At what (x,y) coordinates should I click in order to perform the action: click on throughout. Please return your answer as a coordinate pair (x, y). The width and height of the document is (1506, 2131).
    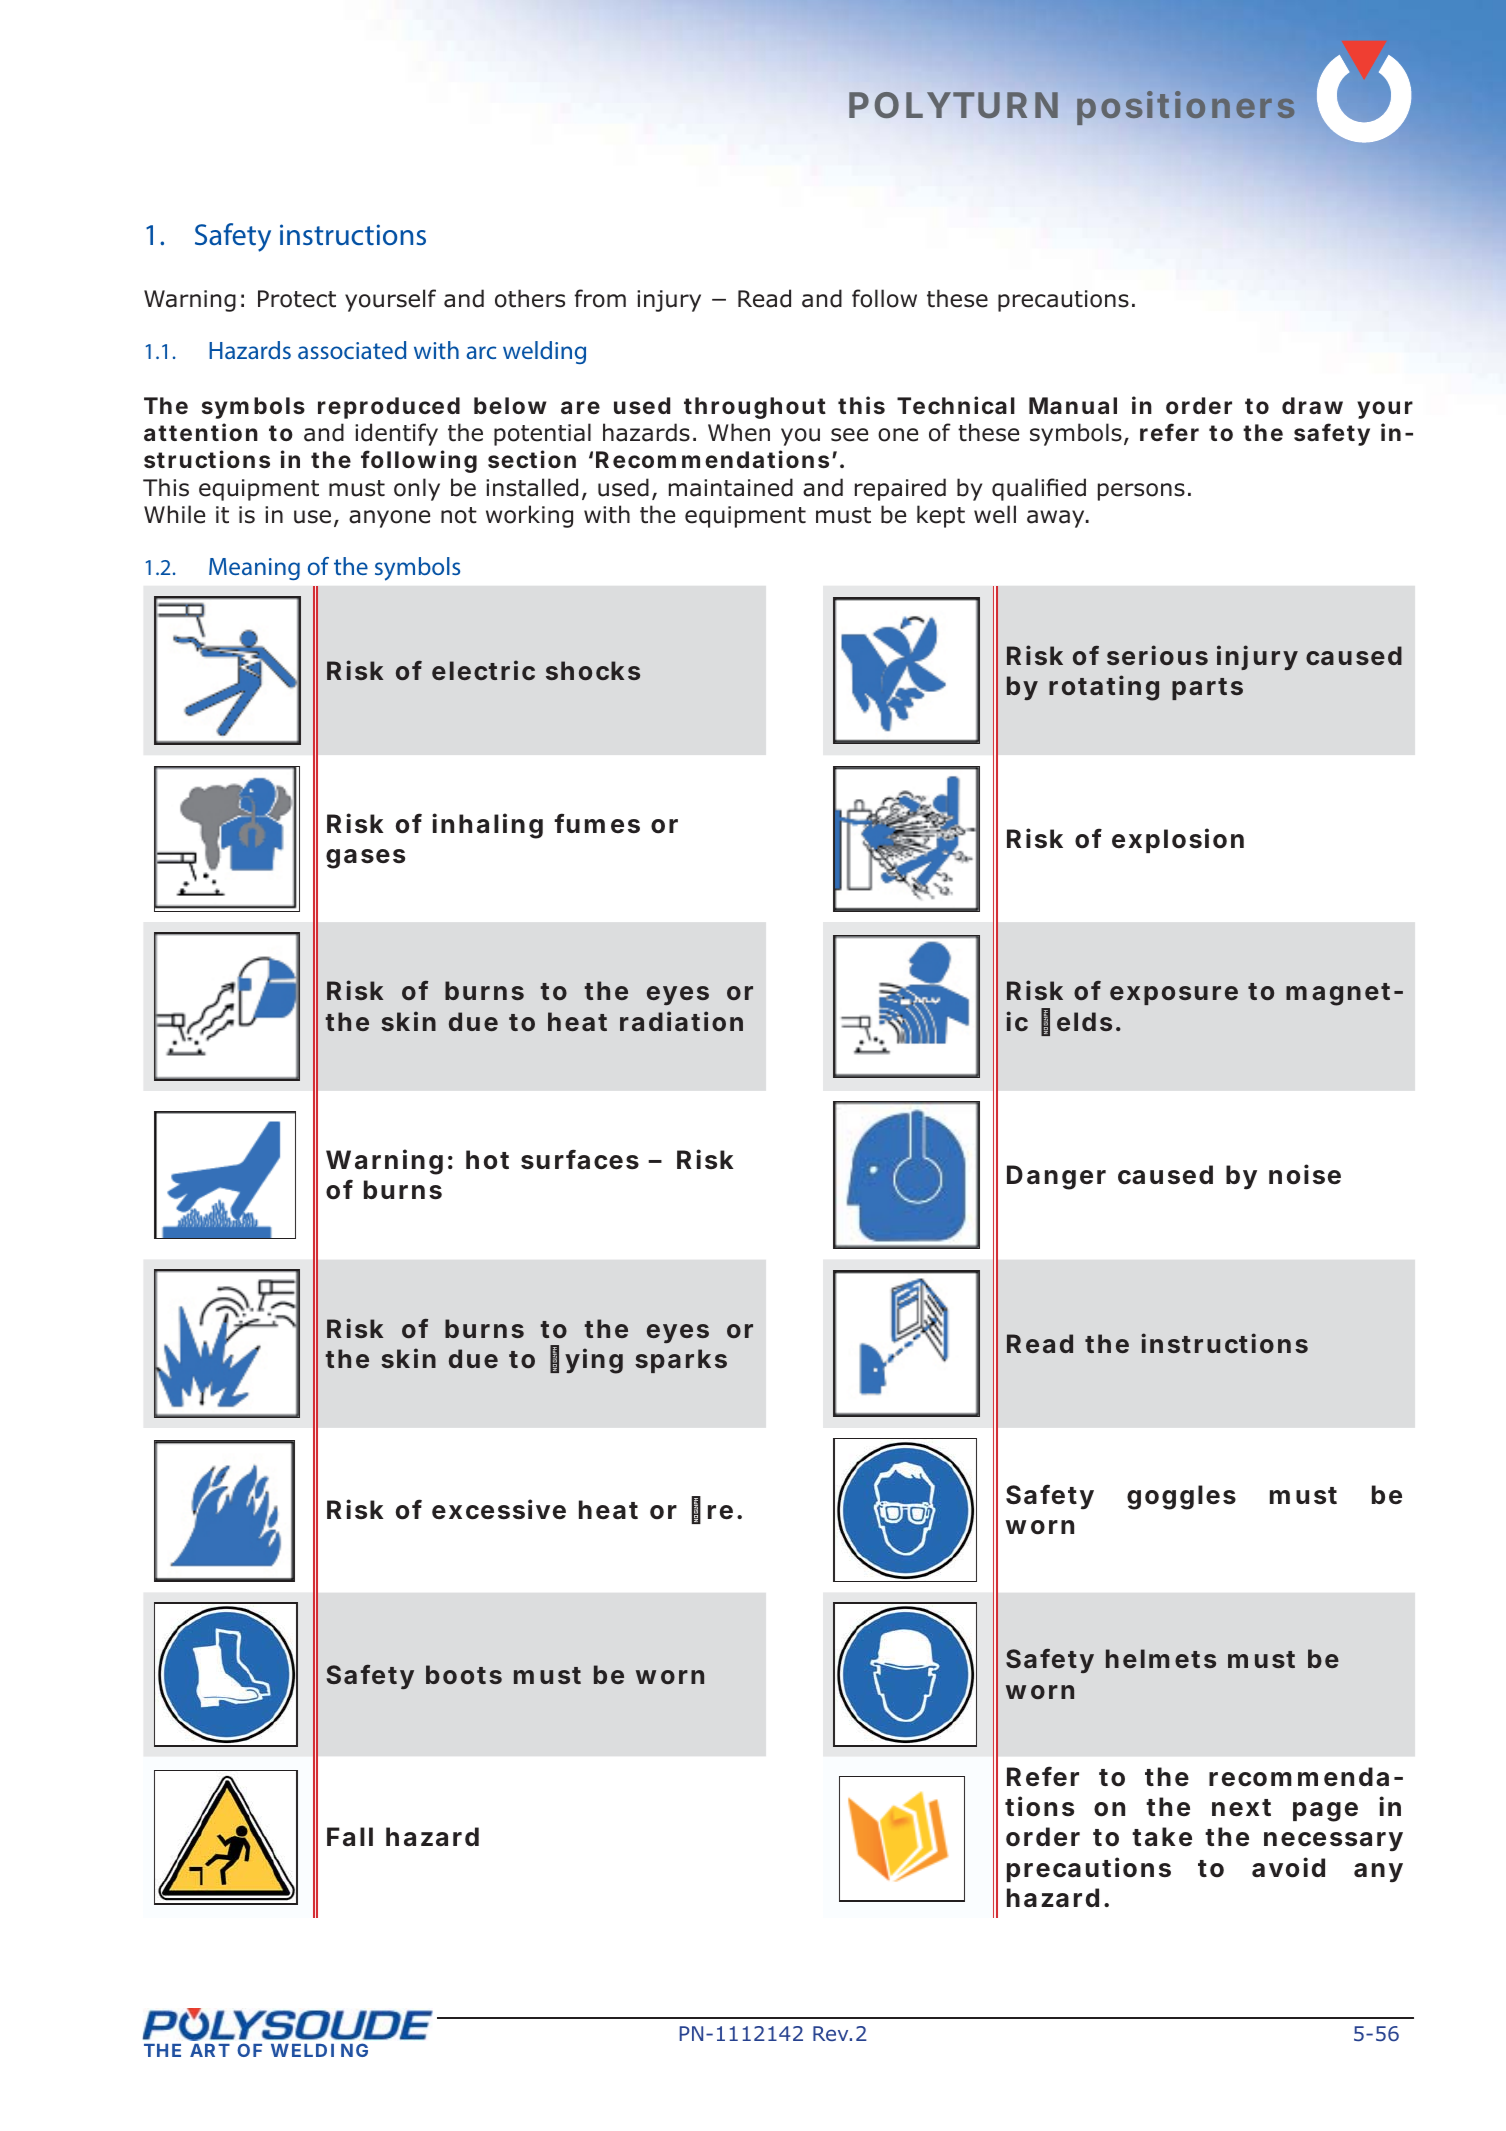
    Looking at the image, I should click on (755, 408).
